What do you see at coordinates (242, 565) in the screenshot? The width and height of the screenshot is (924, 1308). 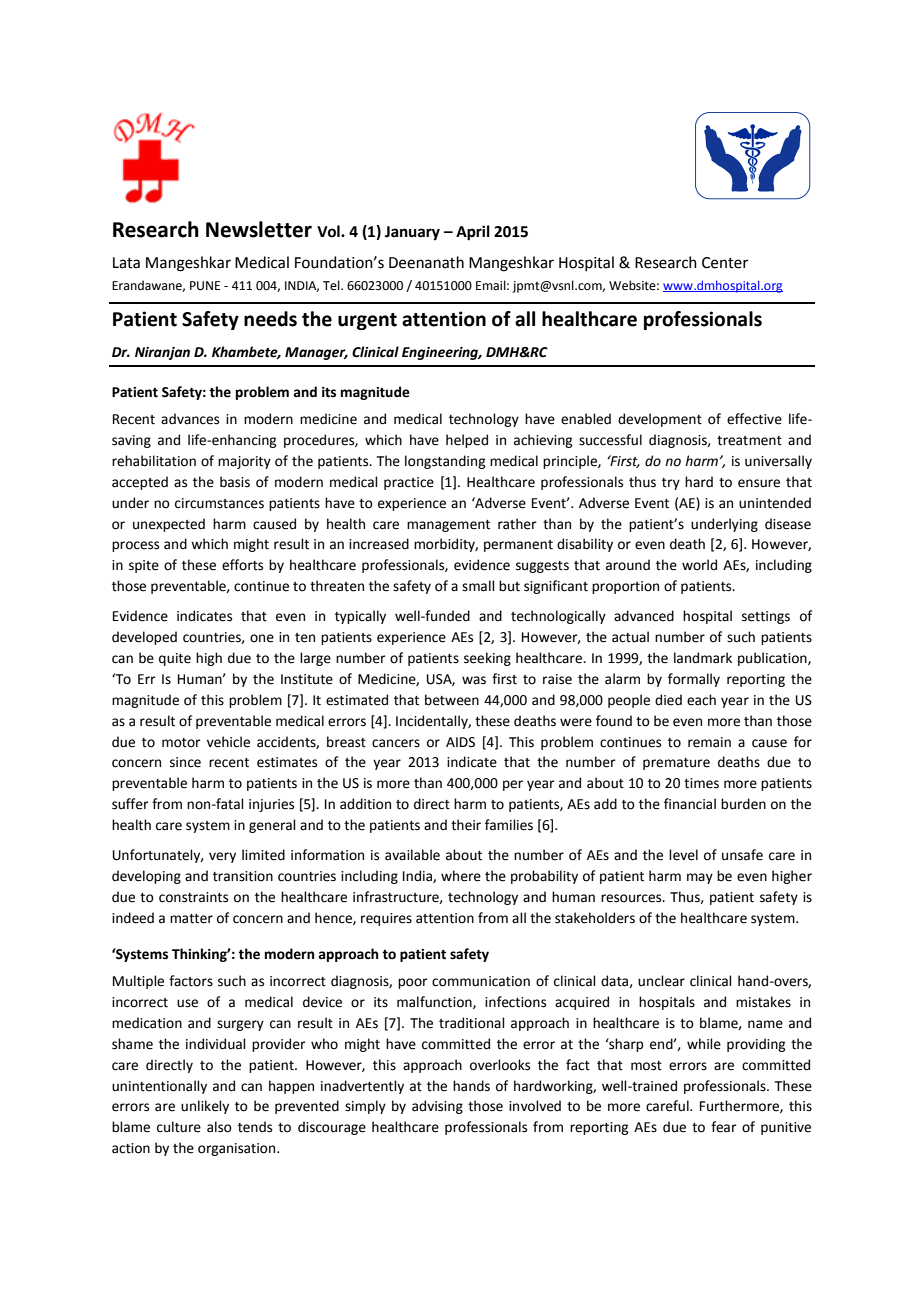 I see `efforts` at bounding box center [242, 565].
